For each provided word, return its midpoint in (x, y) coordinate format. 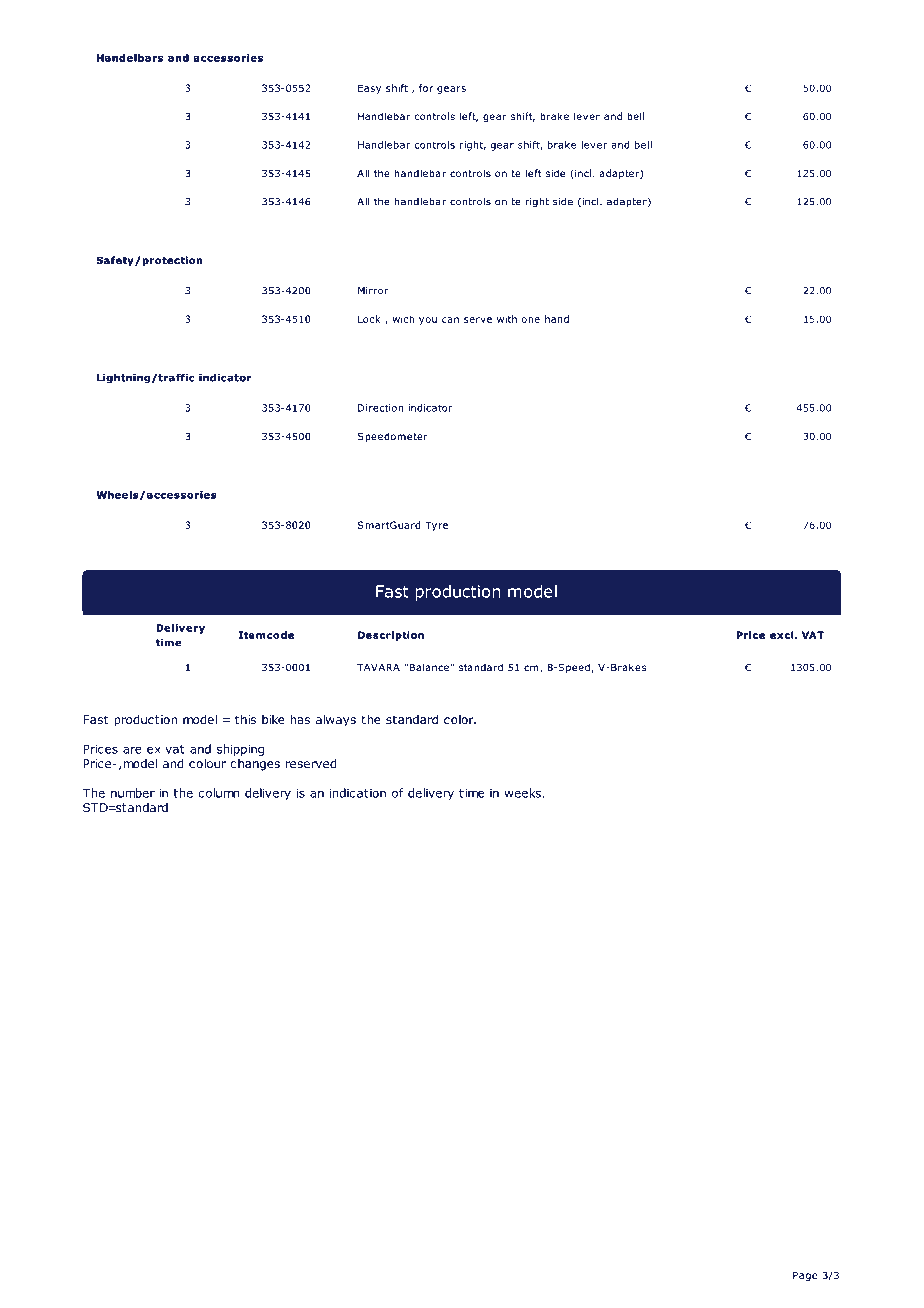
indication (358, 793)
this (245, 719)
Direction (380, 408)
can (450, 320)
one (531, 320)
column (219, 793)
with (507, 319)
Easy (369, 89)
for (426, 88)
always (336, 721)
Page (805, 1276)
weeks (522, 793)
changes (255, 765)
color (460, 719)
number (133, 793)
